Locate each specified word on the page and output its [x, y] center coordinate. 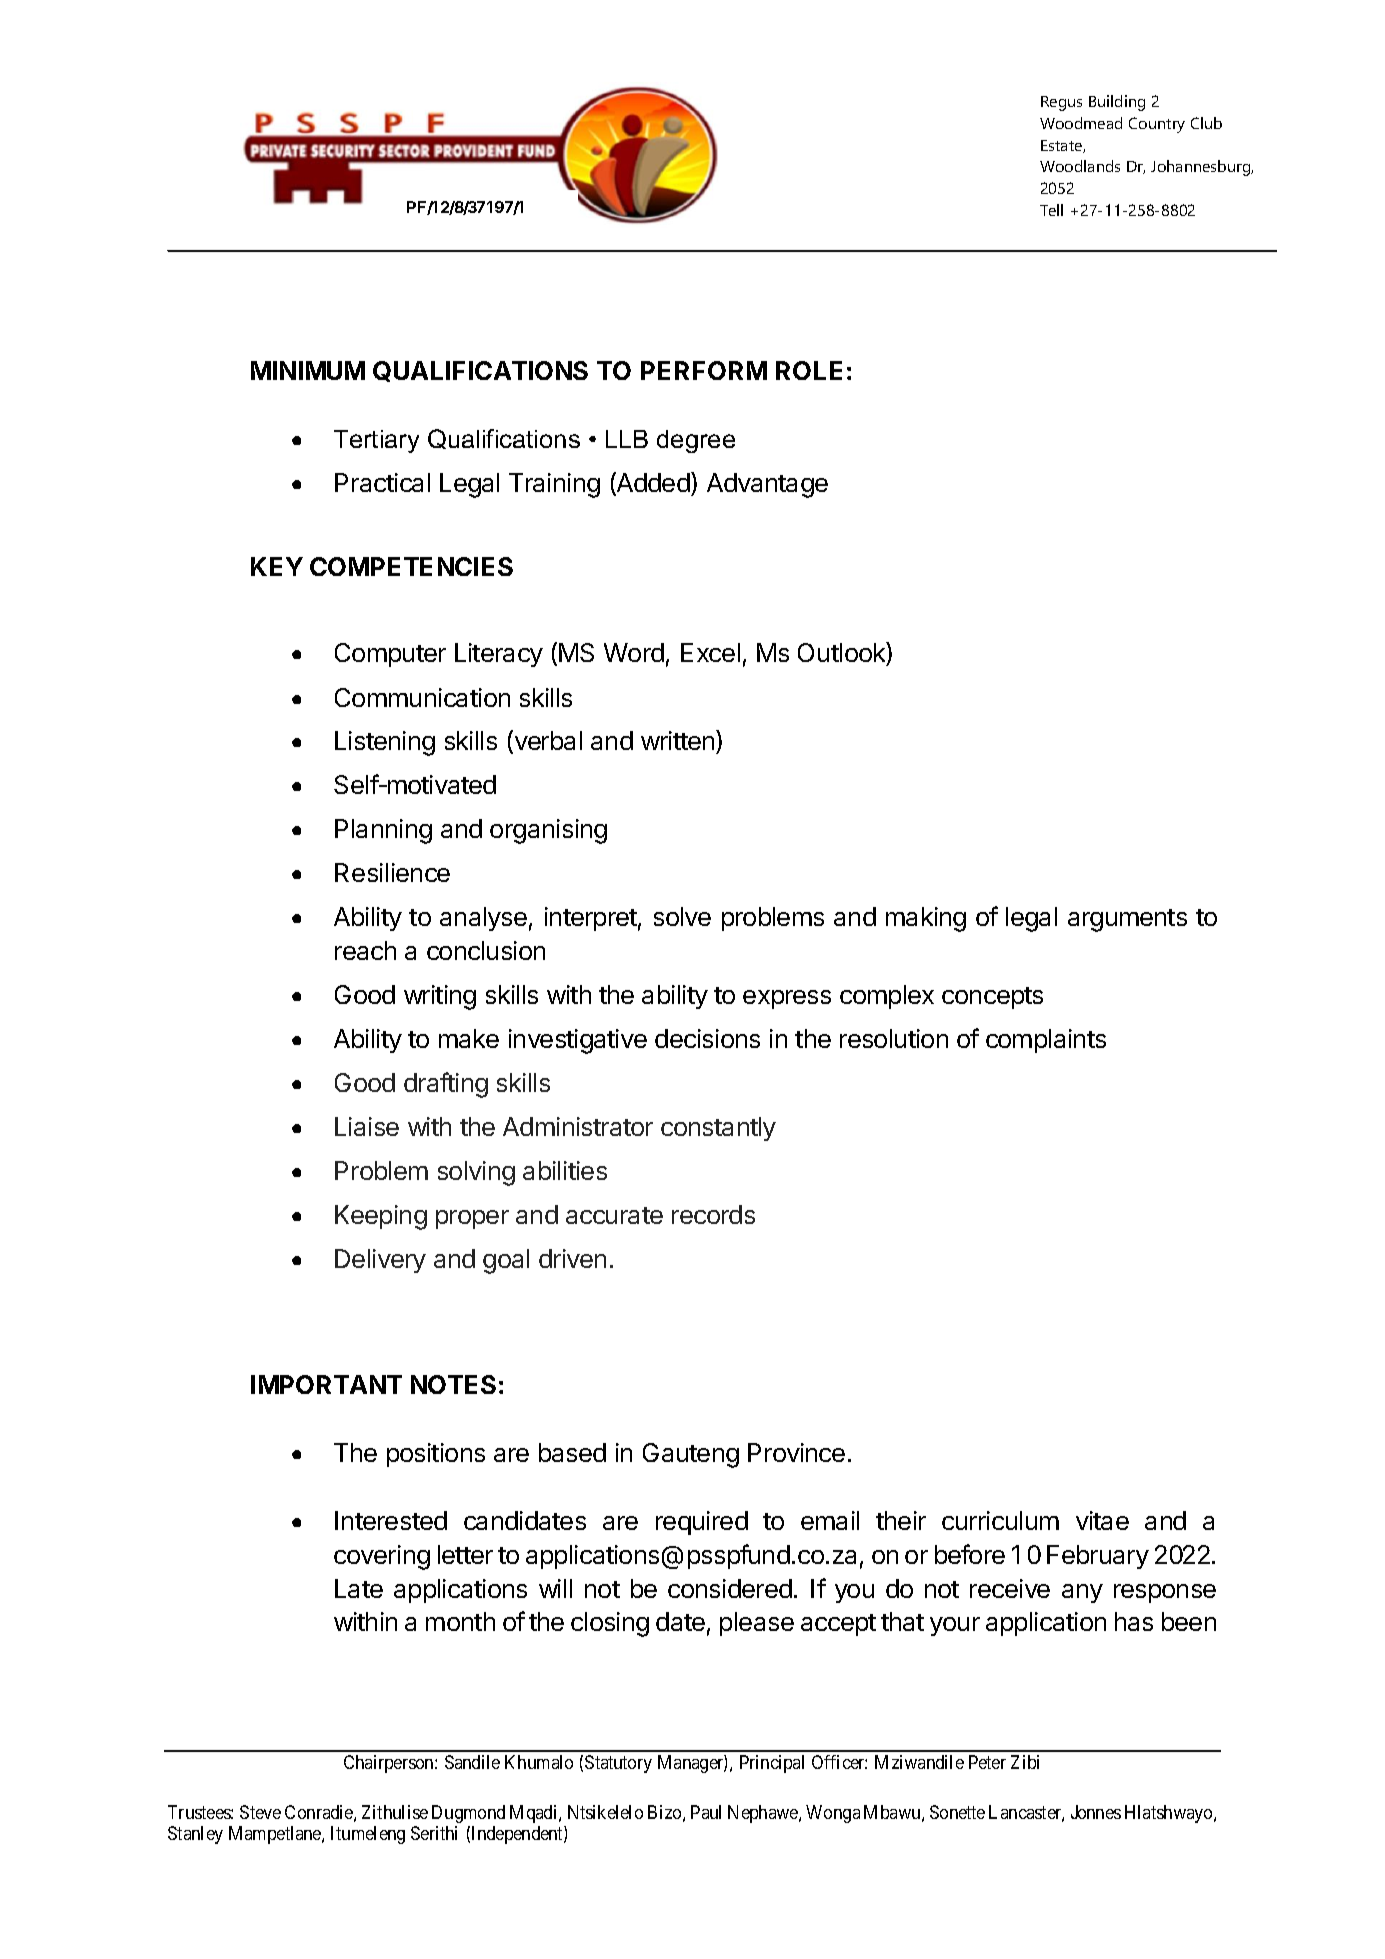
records [713, 1214]
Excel [710, 652]
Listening [385, 743]
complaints [1046, 1041]
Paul [706, 1812]
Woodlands [1080, 166]
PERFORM [704, 370]
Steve [260, 1812]
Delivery [380, 1261]
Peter [987, 1762]
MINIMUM [308, 370]
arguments [1127, 920]
